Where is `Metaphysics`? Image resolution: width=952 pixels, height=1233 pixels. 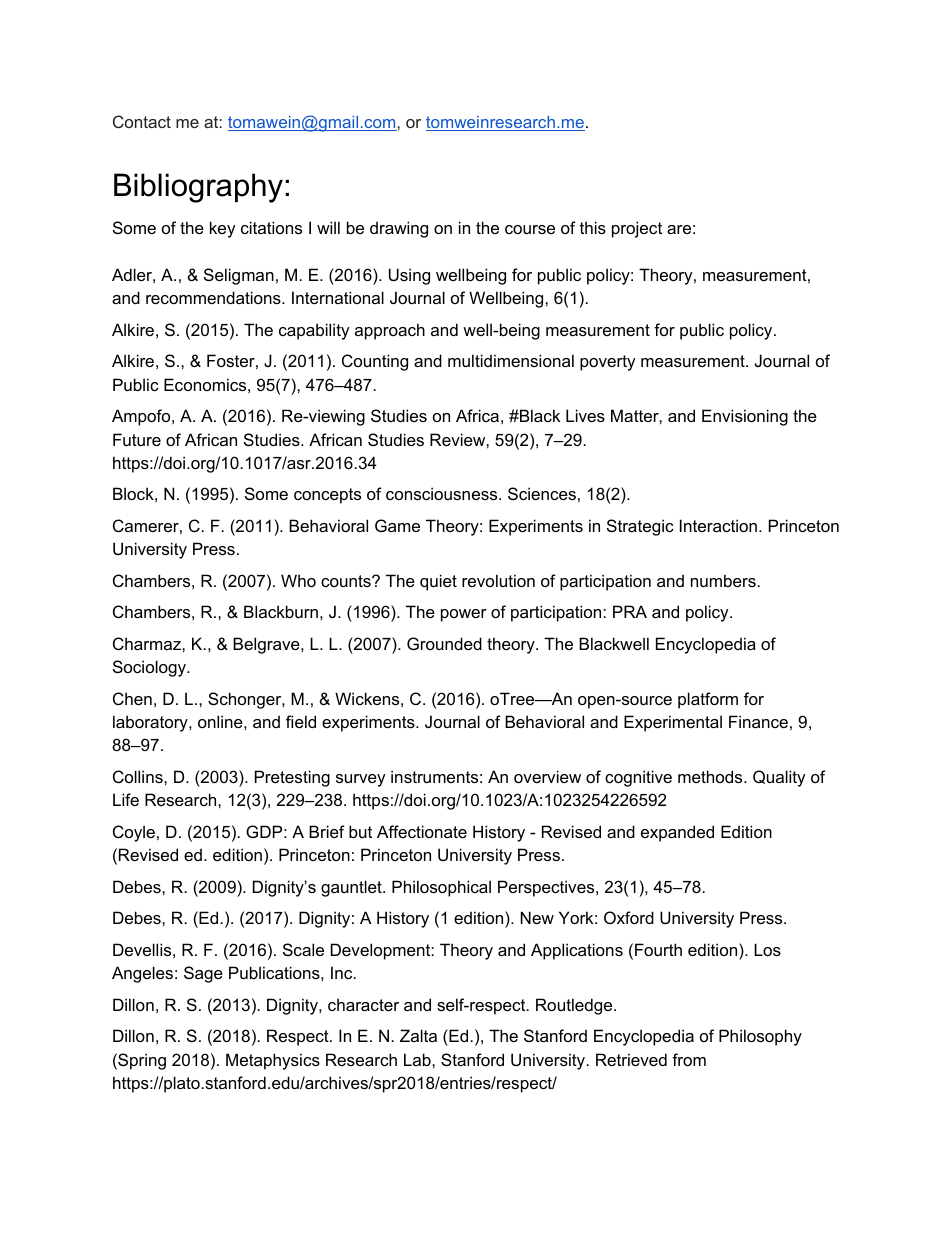
Metaphysics is located at coordinates (273, 1061).
